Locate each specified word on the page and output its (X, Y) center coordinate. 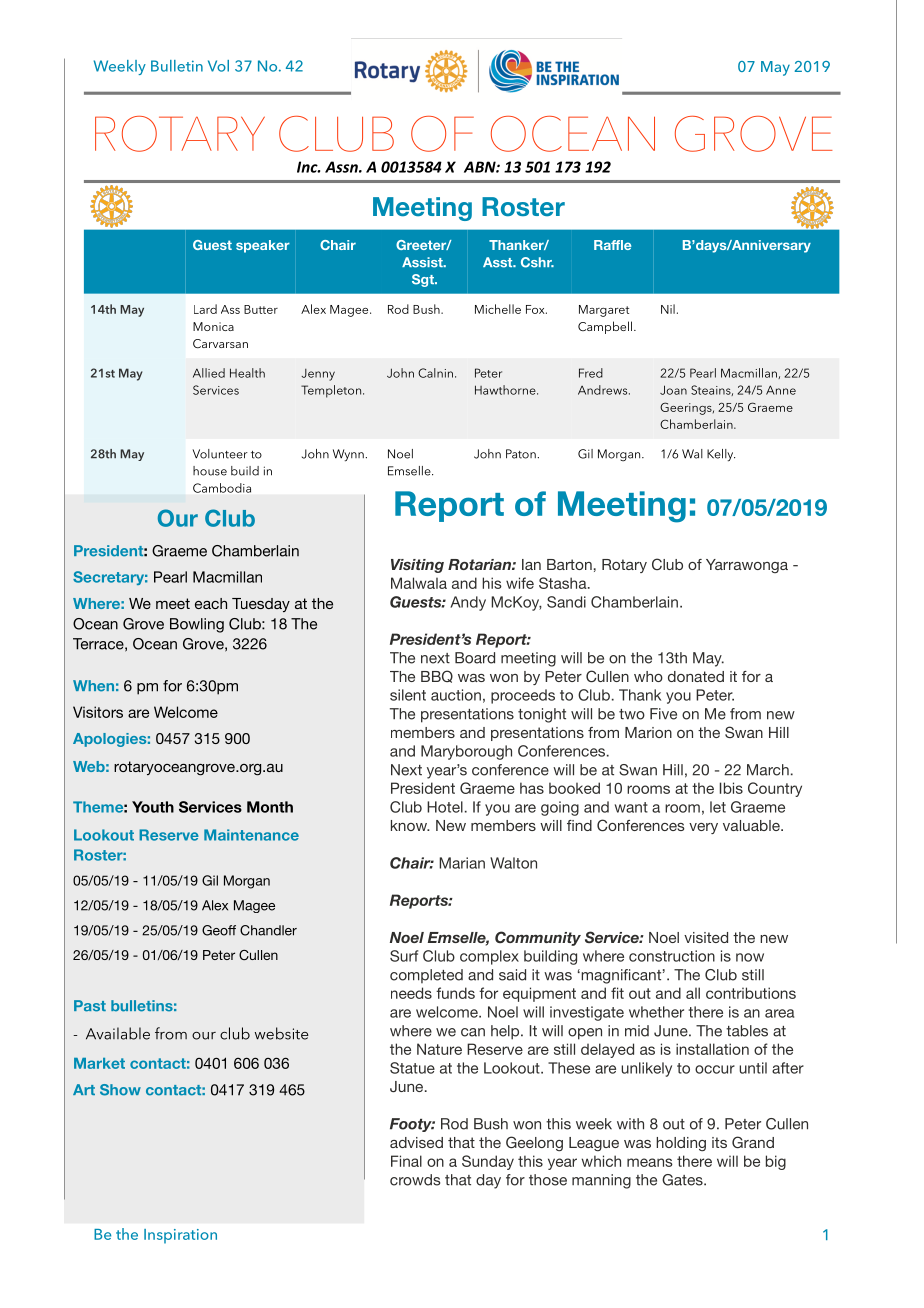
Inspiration (180, 1236)
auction (456, 695)
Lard (205, 309)
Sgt (424, 280)
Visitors (98, 712)
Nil (668, 309)
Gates (683, 1180)
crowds (415, 1180)
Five (663, 714)
